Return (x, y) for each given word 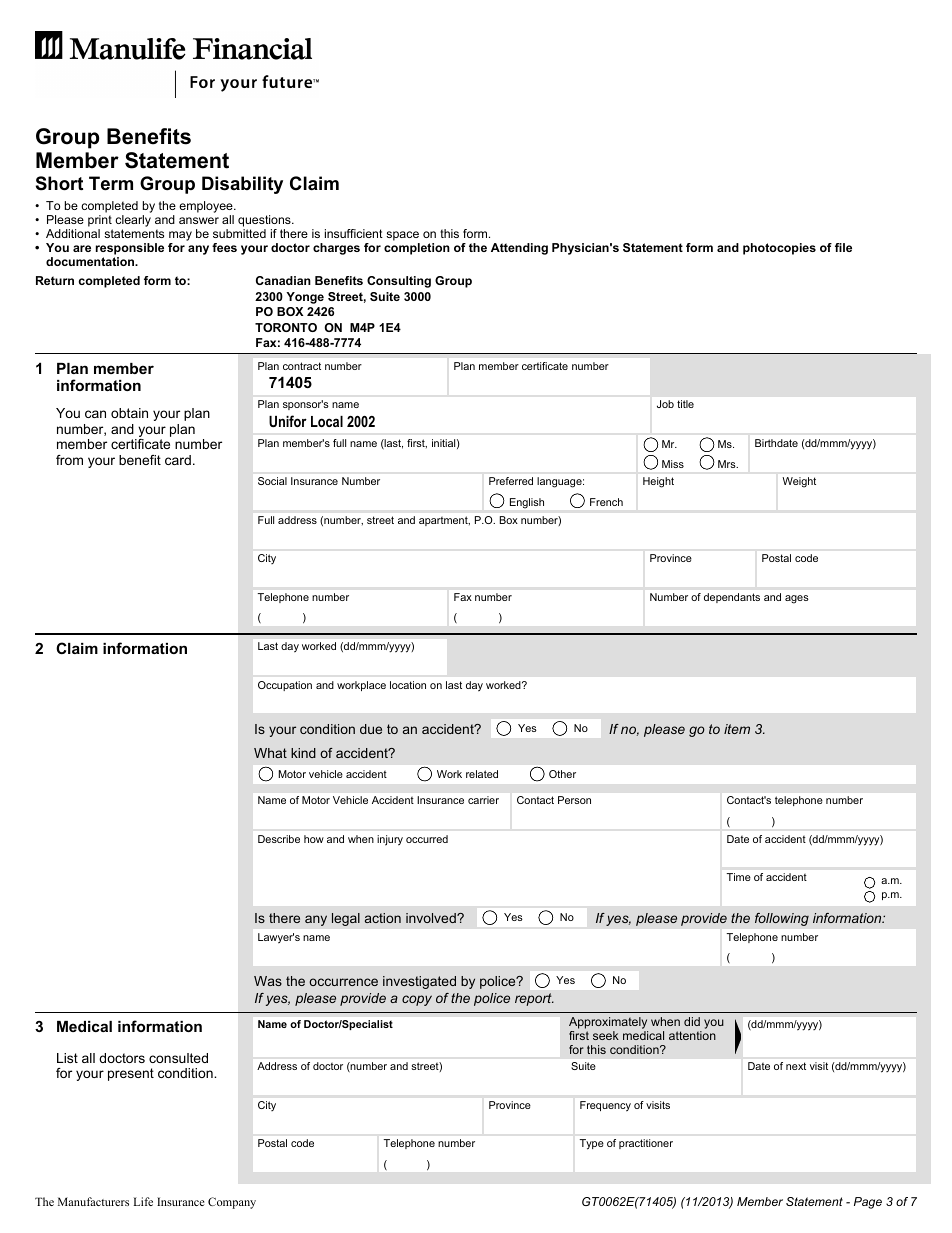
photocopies (779, 249)
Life (143, 1201)
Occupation (285, 686)
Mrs (728, 464)
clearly (133, 222)
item (737, 729)
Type (591, 1144)
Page (868, 1203)
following (782, 919)
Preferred (511, 481)
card (178, 460)
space (403, 237)
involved (432, 918)
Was (268, 981)
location (408, 685)
